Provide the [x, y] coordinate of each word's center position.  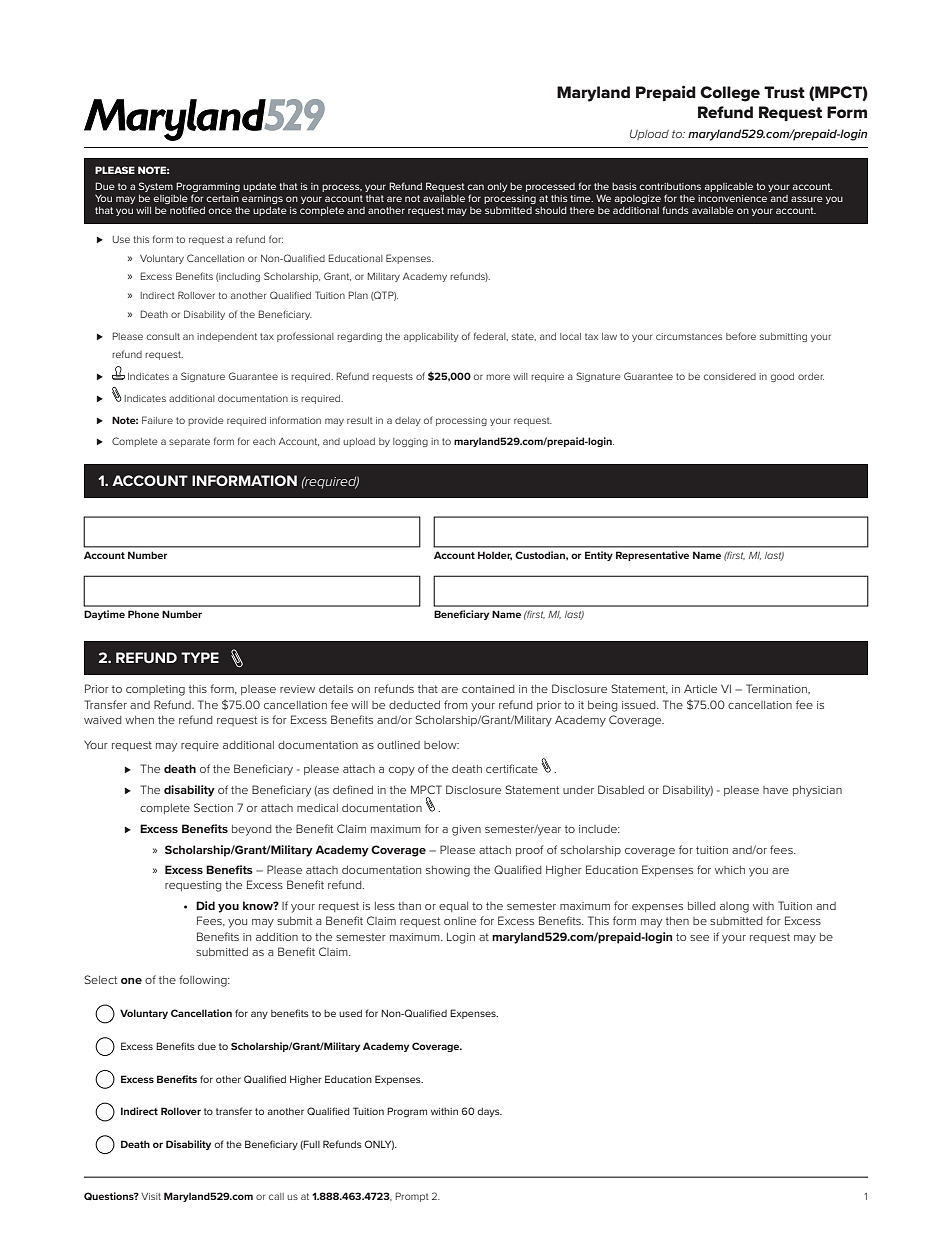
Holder [495, 555]
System [156, 187]
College [730, 94]
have [775, 790]
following [204, 981]
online [460, 921]
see [699, 938]
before [741, 336]
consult [163, 336]
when [139, 720]
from [456, 704]
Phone [143, 614]
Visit [151, 1196]
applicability [431, 337]
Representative [652, 556]
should [551, 210]
